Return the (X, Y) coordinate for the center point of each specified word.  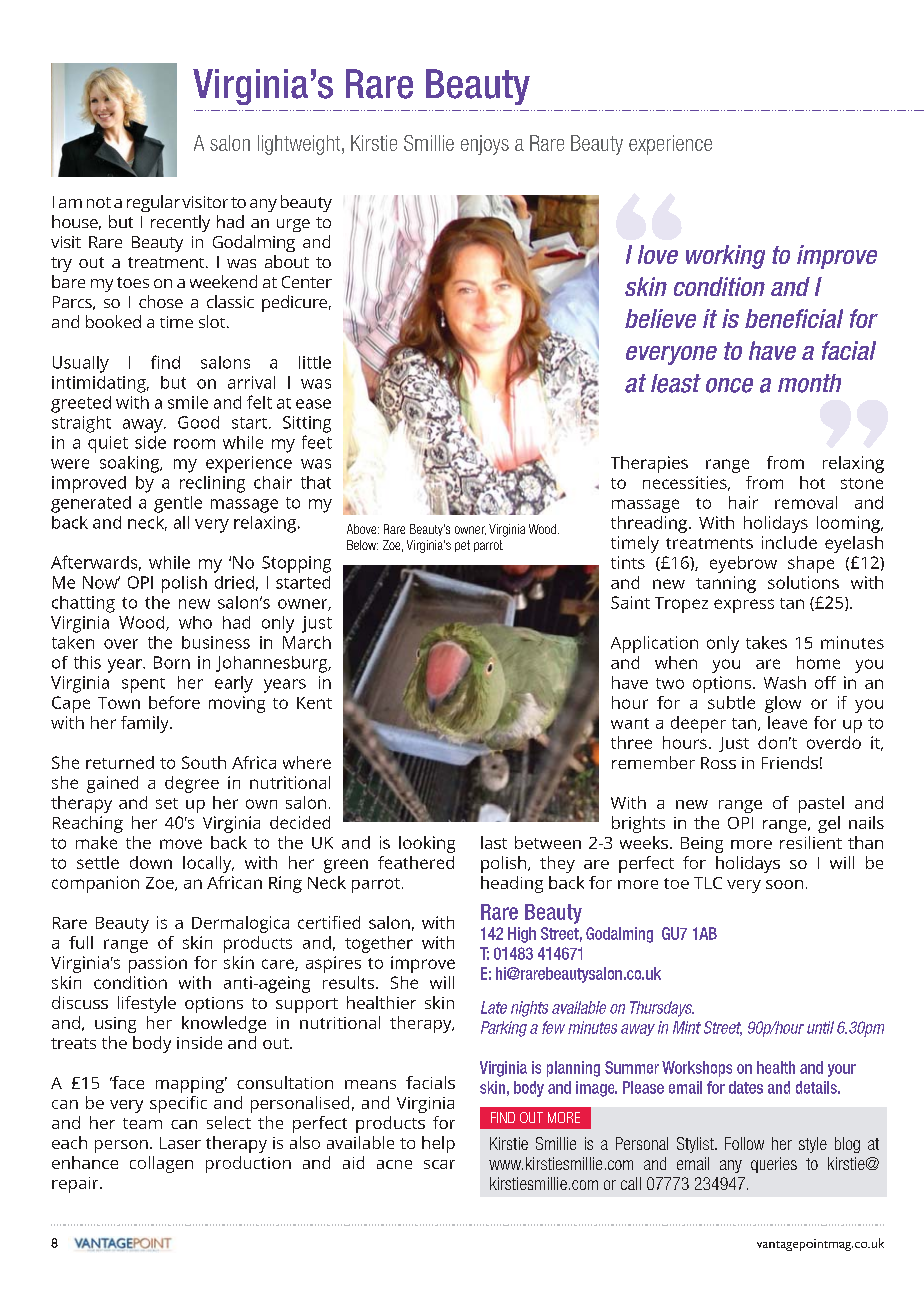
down (151, 862)
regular (153, 203)
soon (784, 884)
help (438, 1144)
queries (774, 1165)
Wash (785, 682)
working (725, 257)
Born (172, 662)
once (729, 385)
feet (317, 442)
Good (198, 422)
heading (512, 884)
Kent (314, 703)
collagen (161, 1164)
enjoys (485, 145)
